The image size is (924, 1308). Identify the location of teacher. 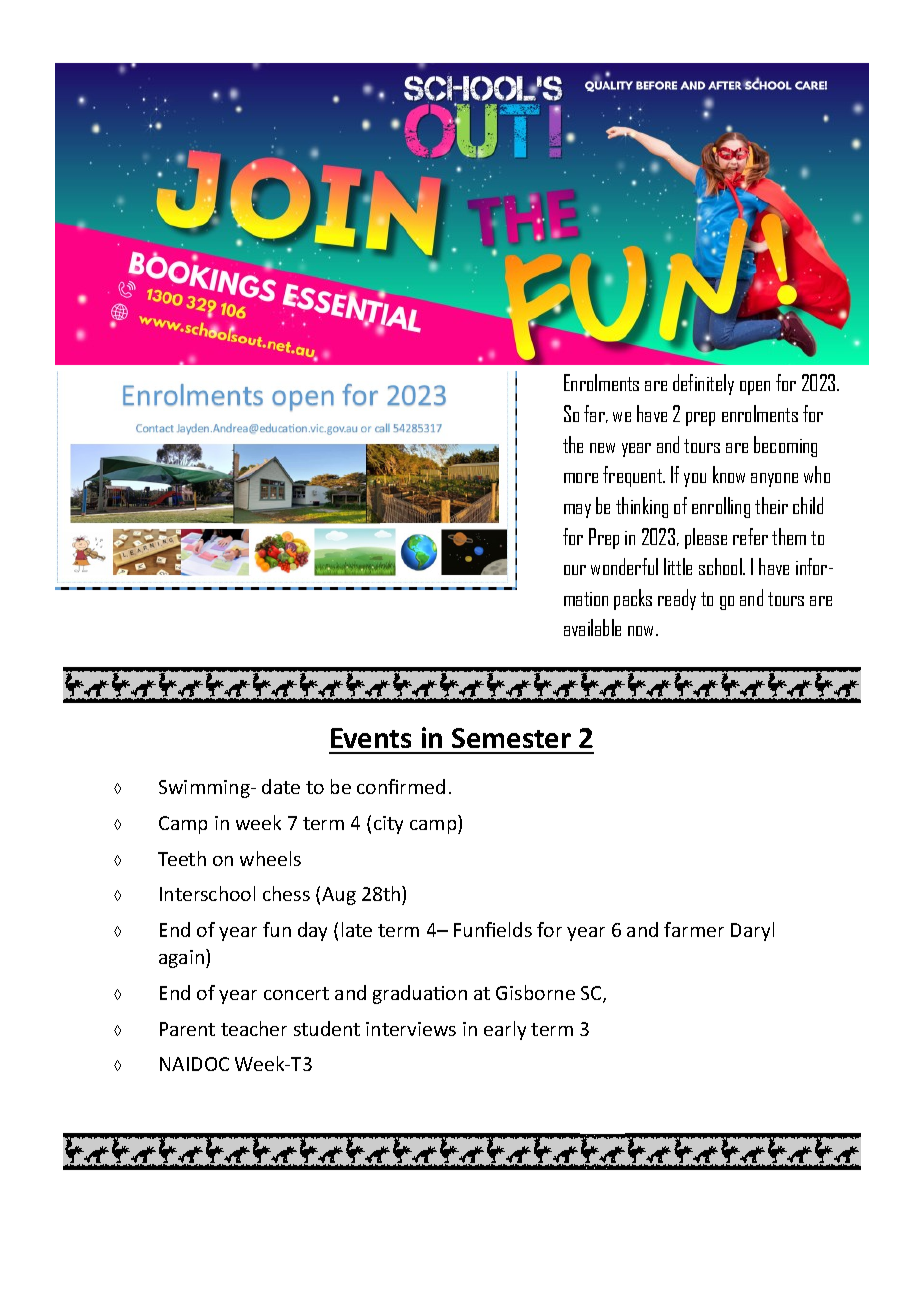
(254, 1028).
